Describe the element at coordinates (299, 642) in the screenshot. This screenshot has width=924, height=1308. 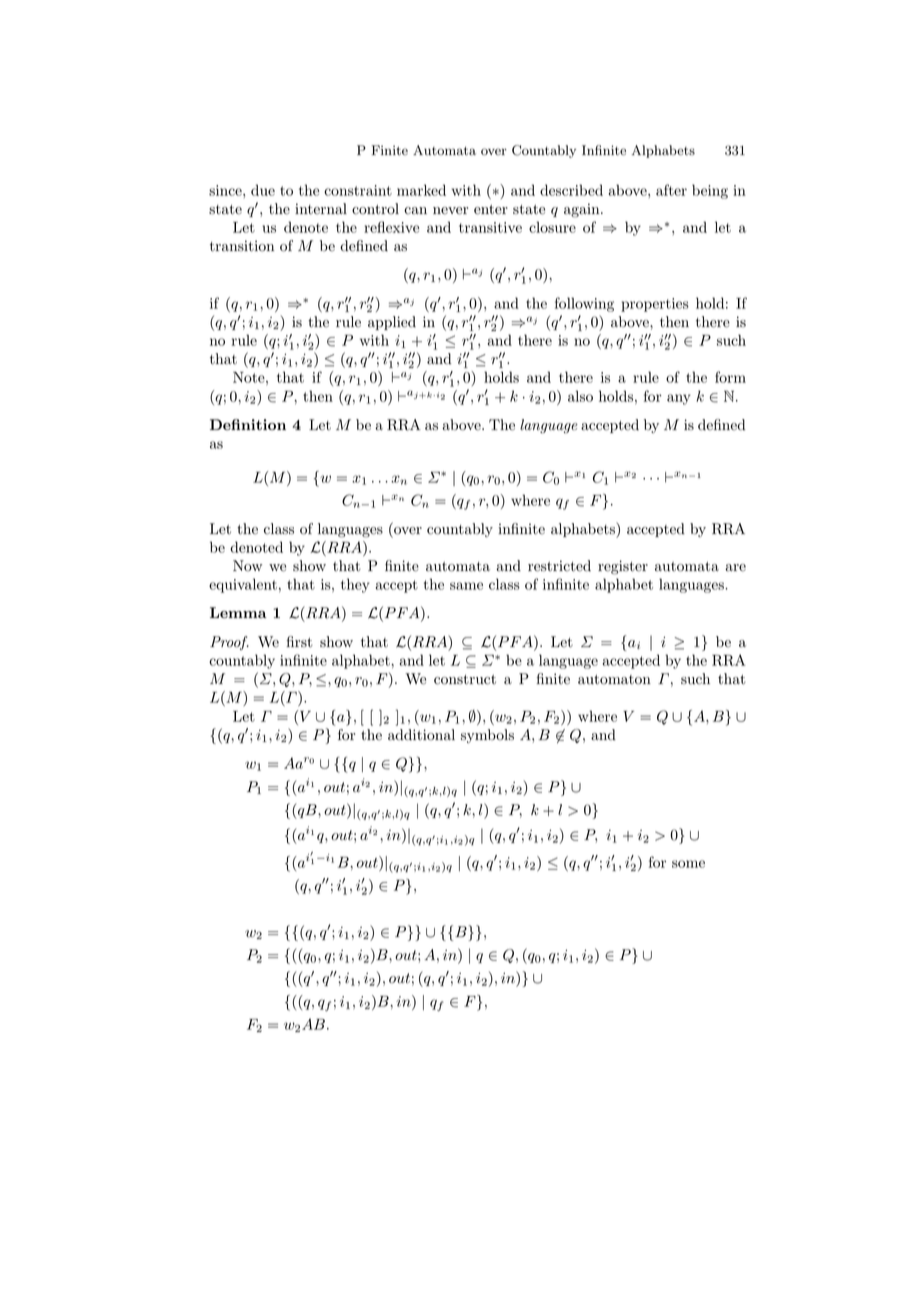
I see `first` at that location.
